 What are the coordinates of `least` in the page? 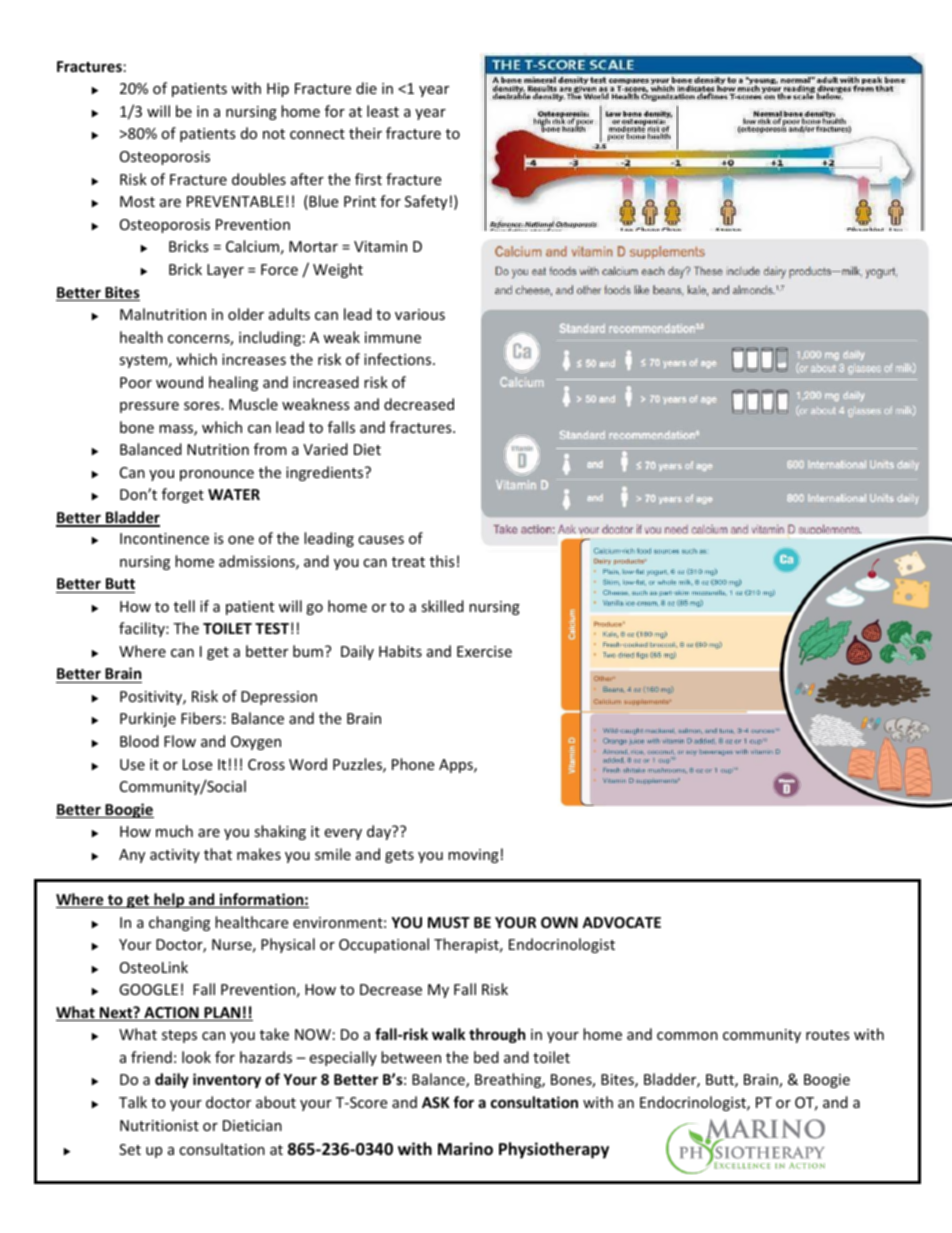 It's located at (383, 111).
